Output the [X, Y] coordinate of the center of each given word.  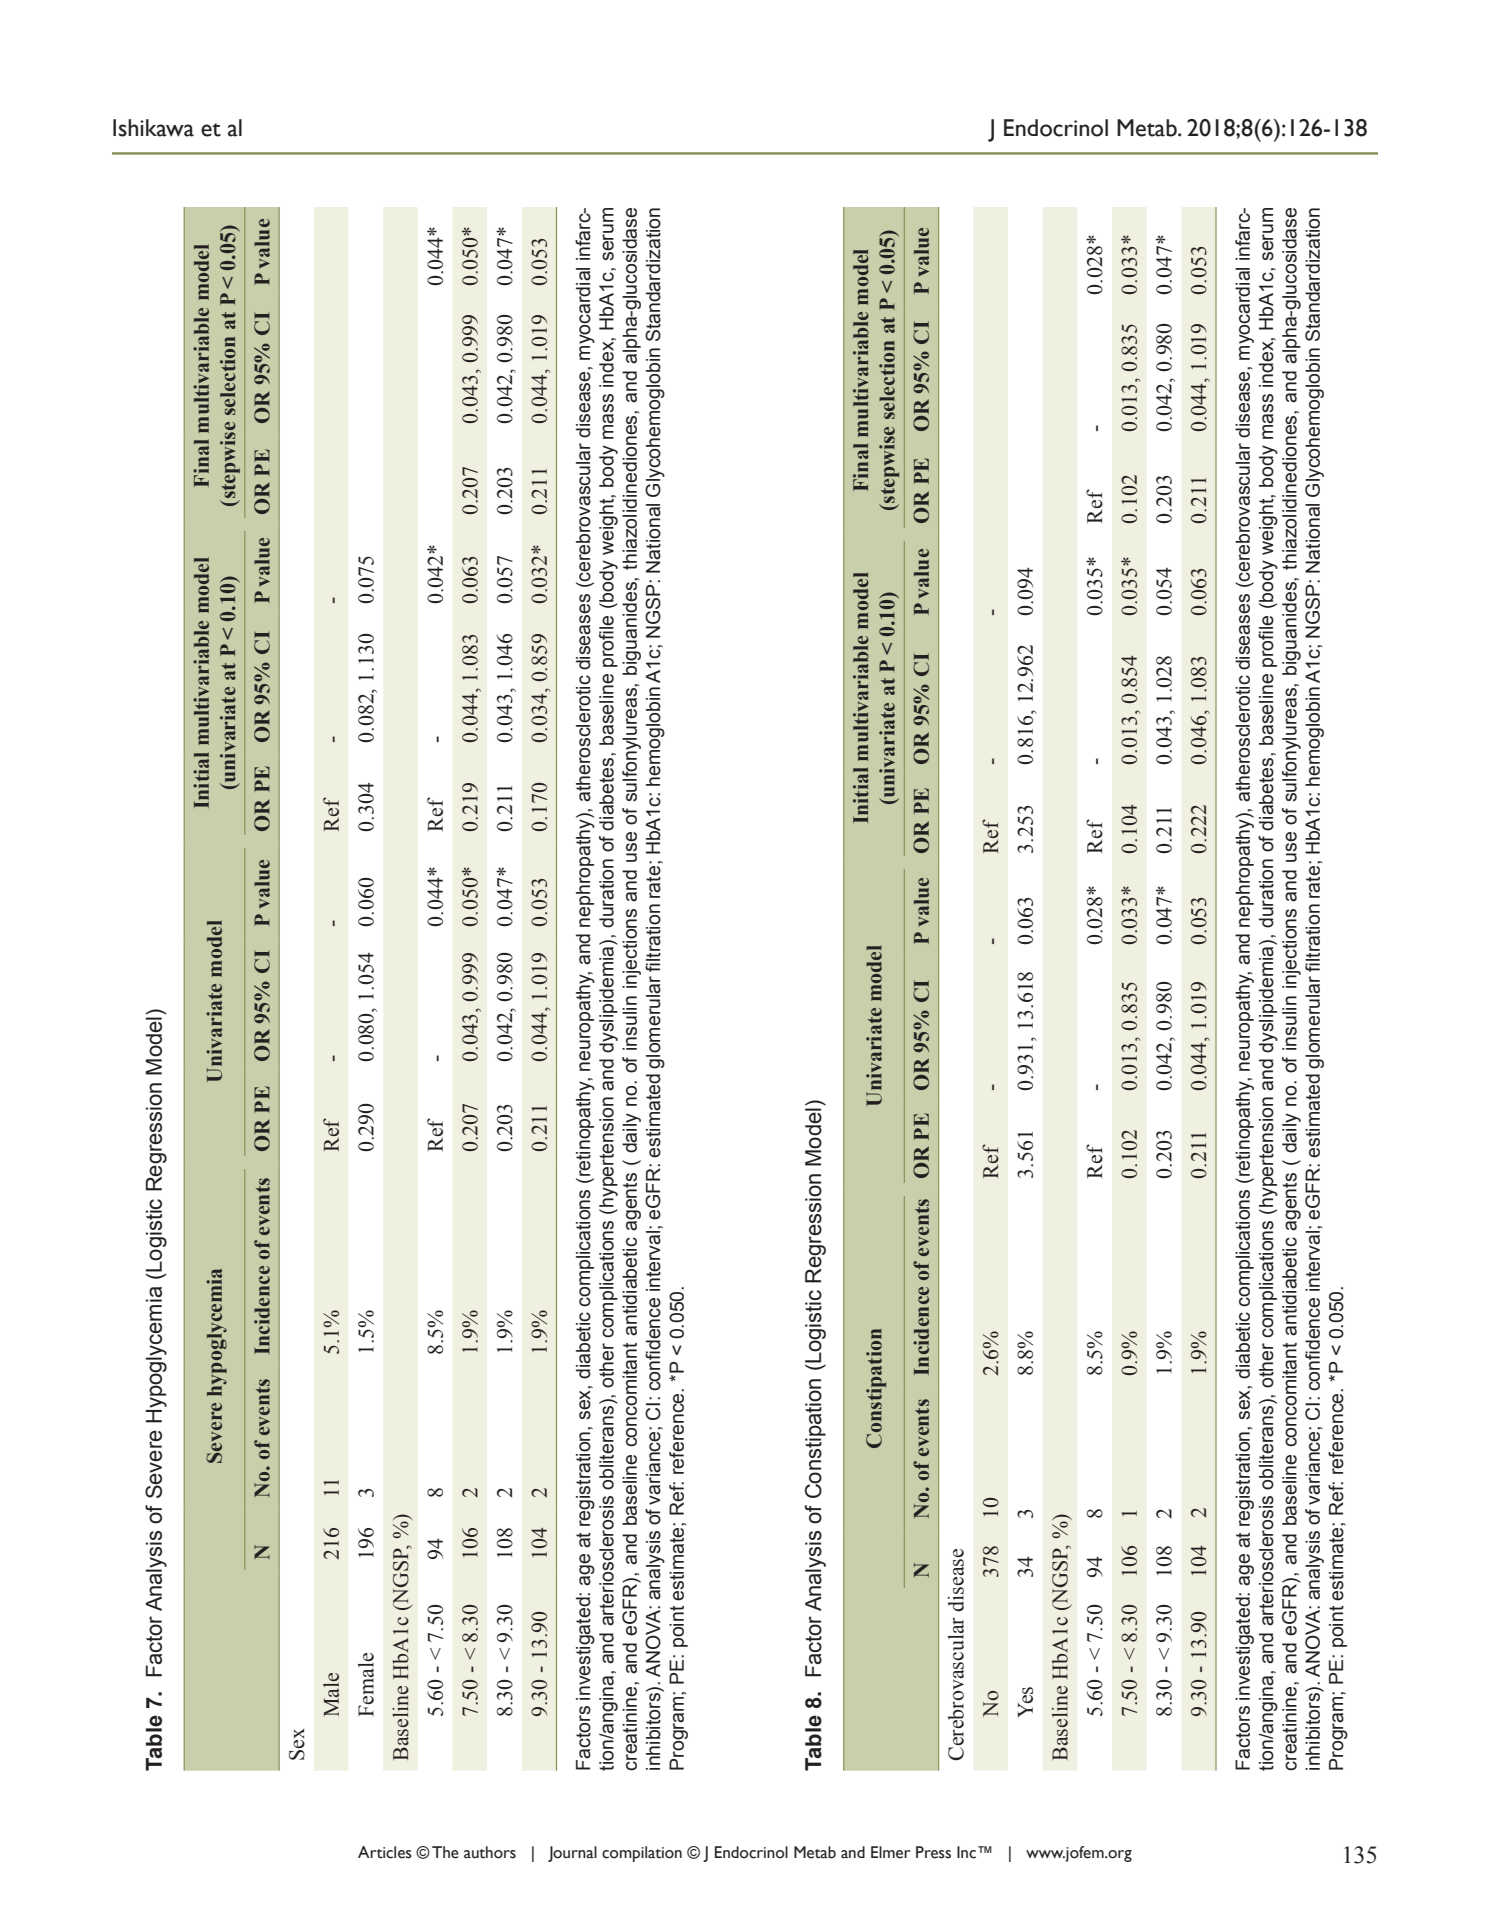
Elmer [890, 1852]
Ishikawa [153, 128]
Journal [572, 1854]
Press [933, 1852]
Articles [385, 1852]
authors [490, 1852]
